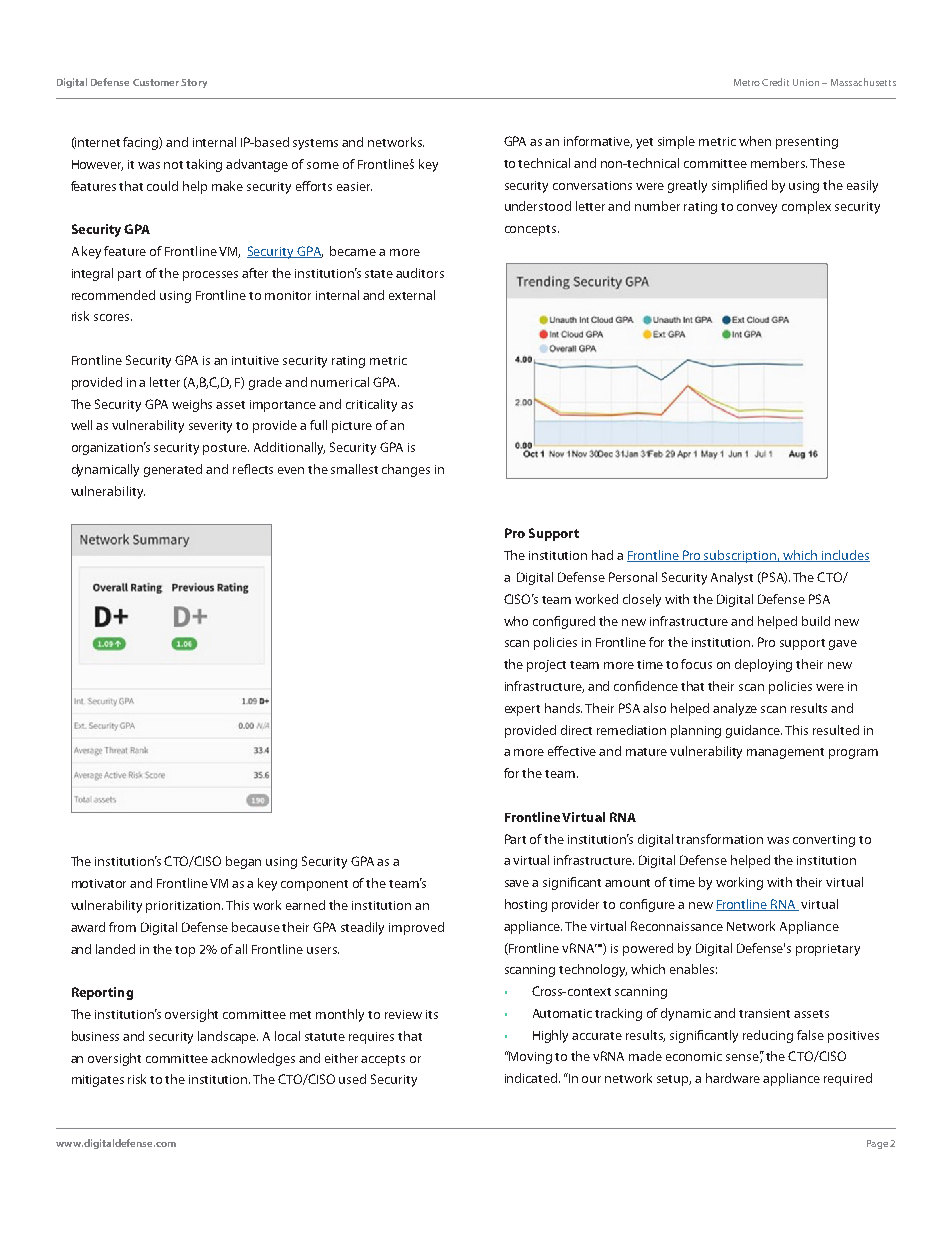 This screenshot has height=1233, width=952. I want to click on informative, so click(598, 142).
